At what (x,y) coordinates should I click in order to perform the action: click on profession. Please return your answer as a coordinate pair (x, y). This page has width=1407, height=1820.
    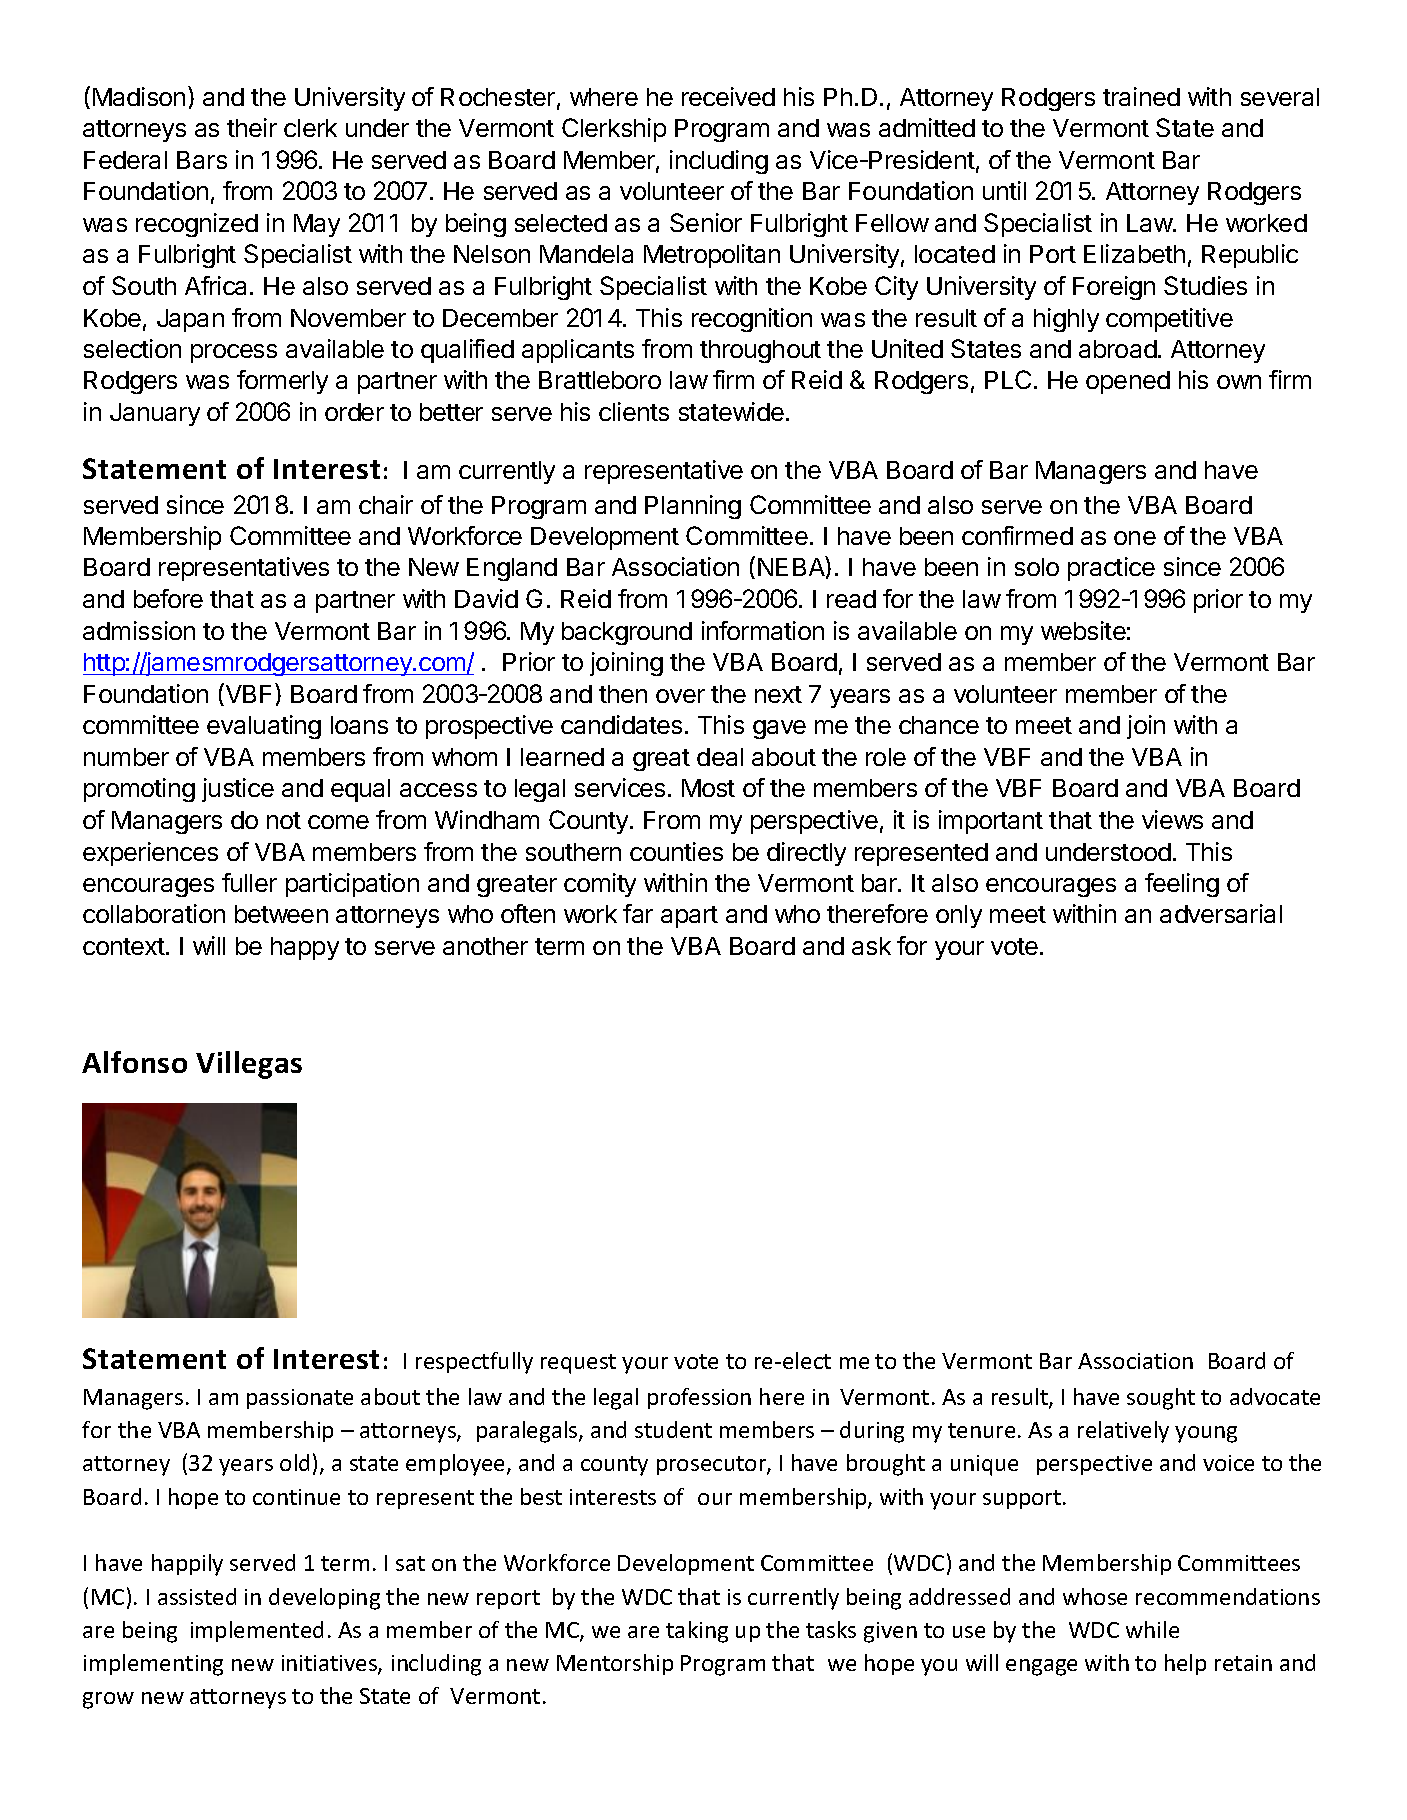
    Looking at the image, I should click on (699, 1398).
